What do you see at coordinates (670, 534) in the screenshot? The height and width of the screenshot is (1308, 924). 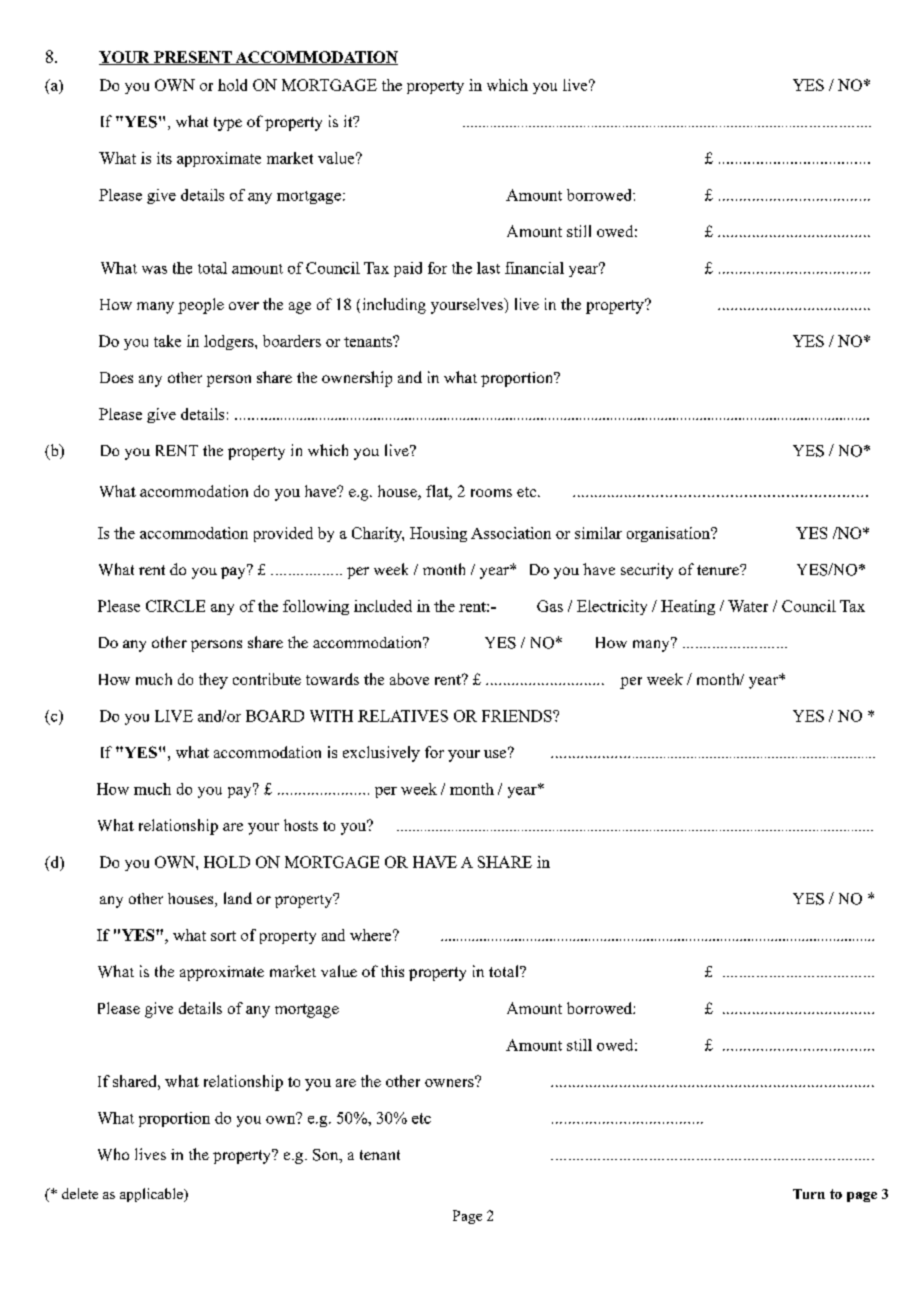 I see `organisation` at bounding box center [670, 534].
